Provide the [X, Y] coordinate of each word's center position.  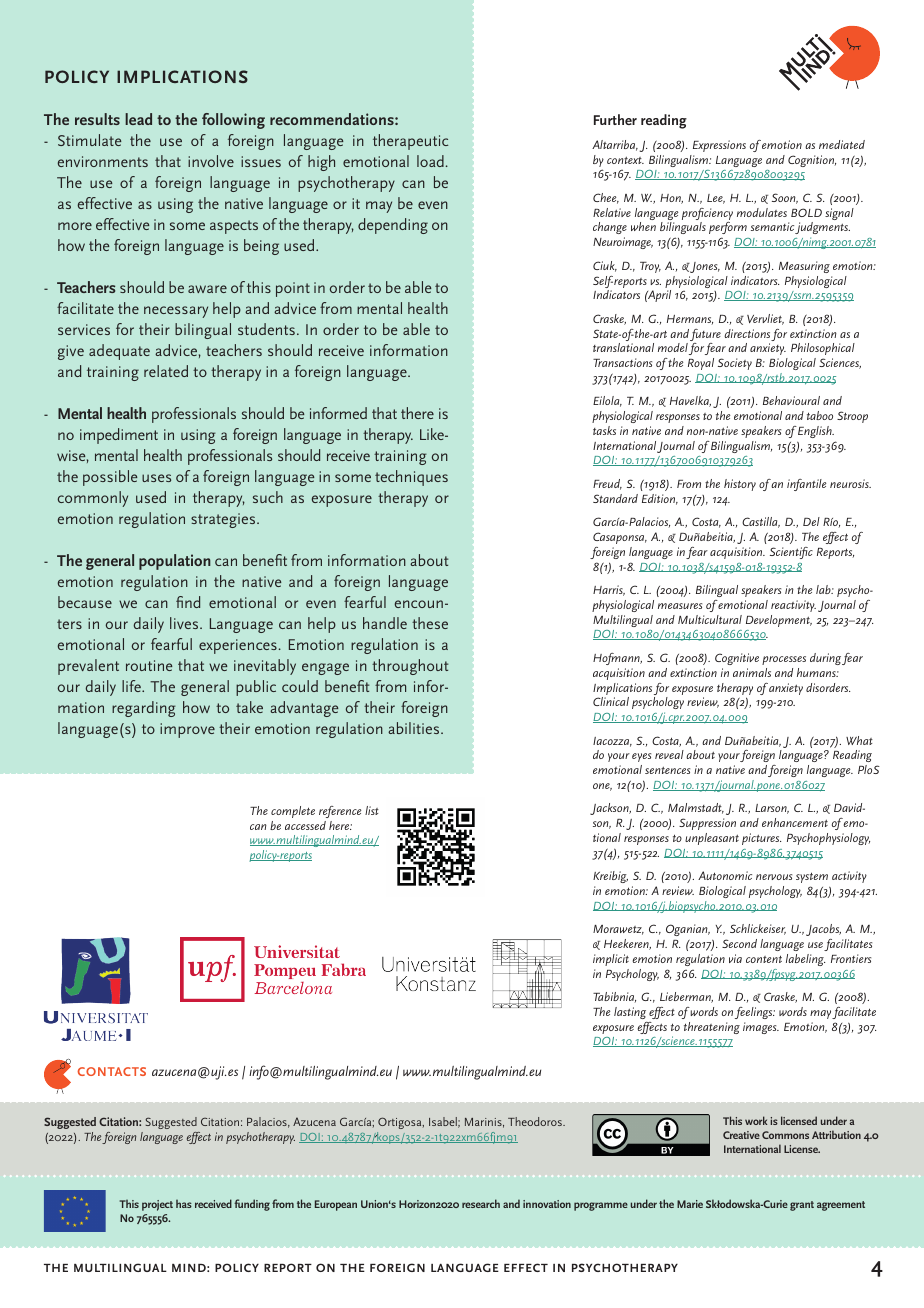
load [430, 161]
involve [211, 161]
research [481, 1203]
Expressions [719, 146]
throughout [410, 667]
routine [149, 665]
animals [752, 672]
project [157, 1205]
